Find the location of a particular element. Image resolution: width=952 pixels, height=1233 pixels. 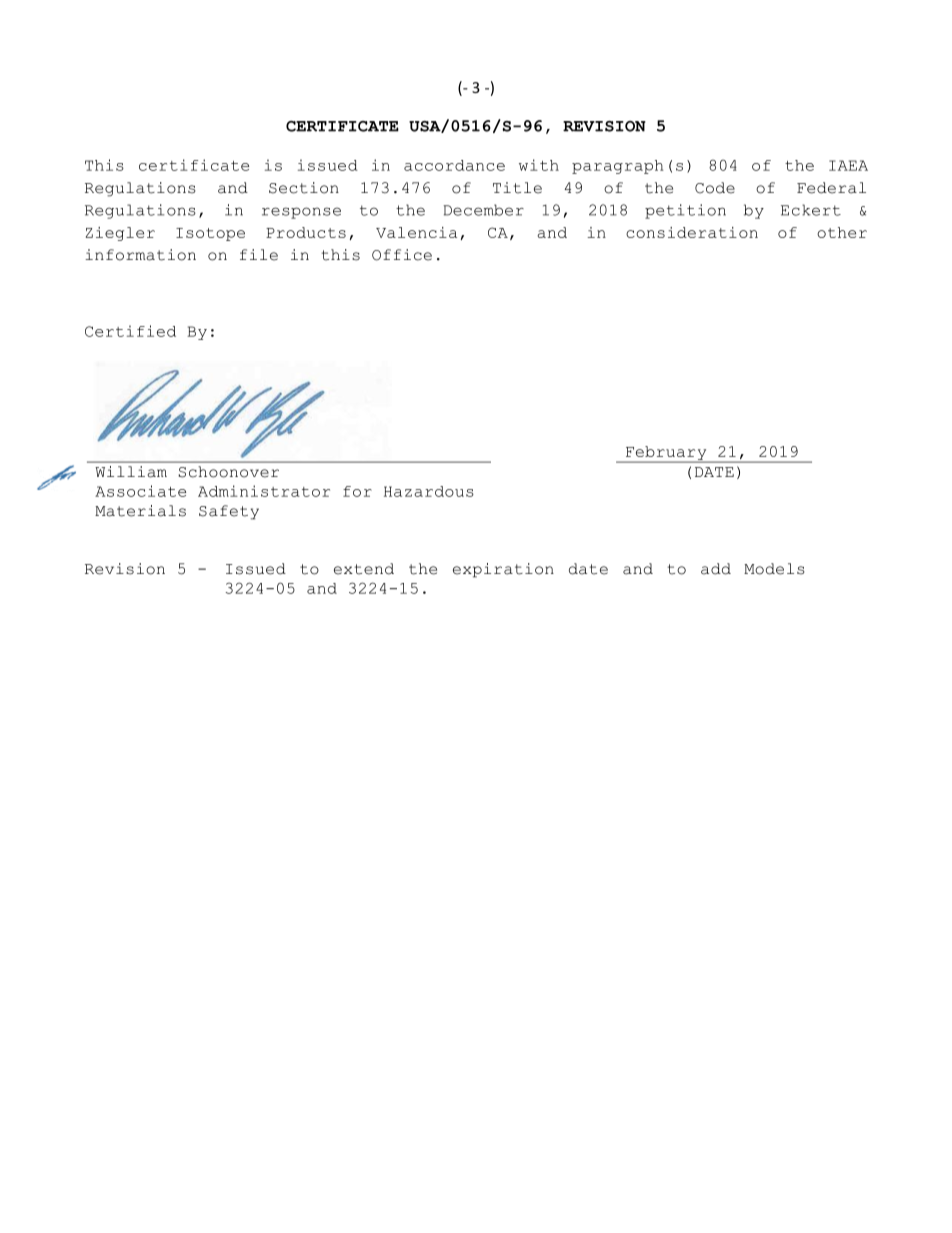

Code is located at coordinates (715, 188).
